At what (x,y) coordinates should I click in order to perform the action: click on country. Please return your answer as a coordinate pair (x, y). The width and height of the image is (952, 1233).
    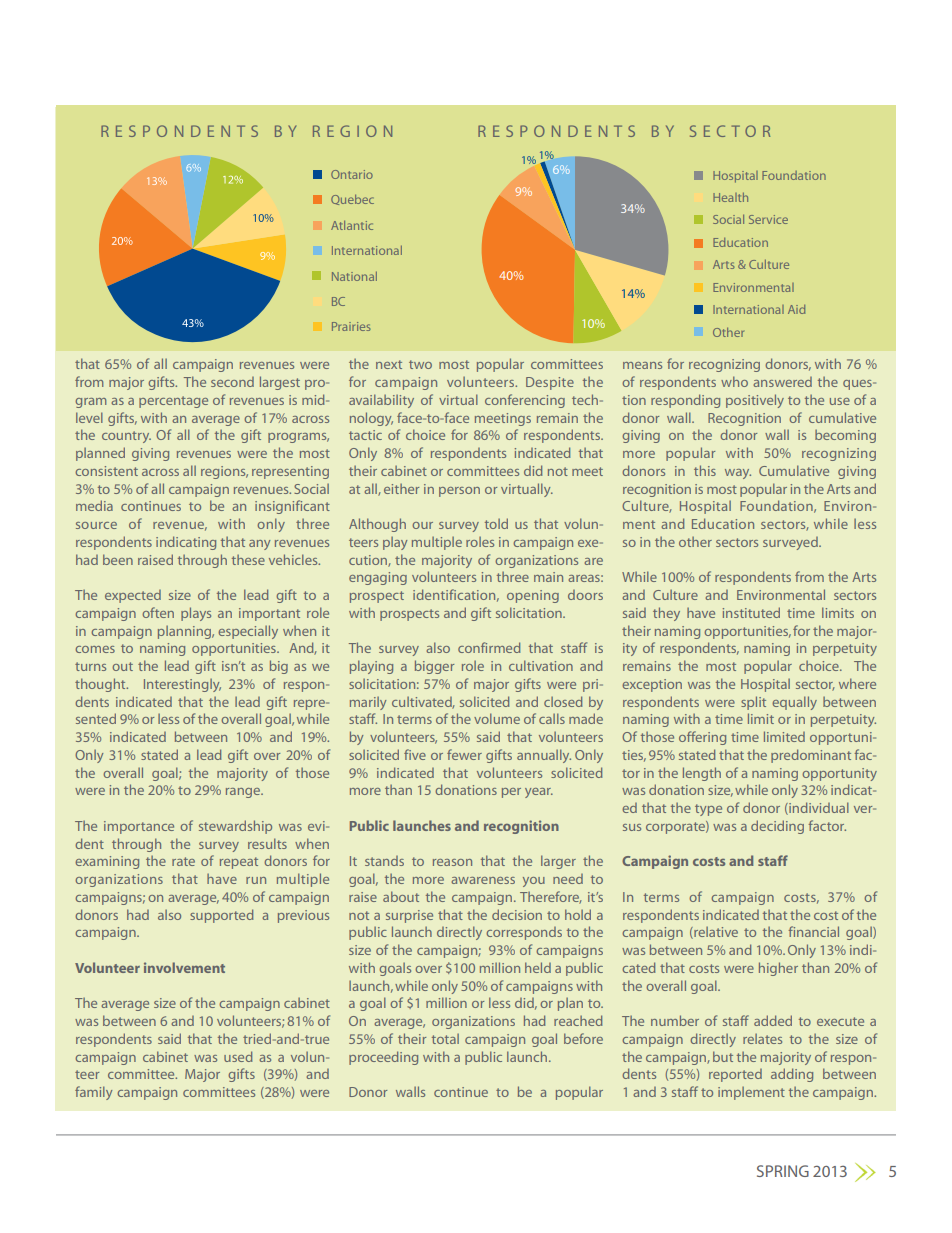
    Looking at the image, I should click on (126, 437).
